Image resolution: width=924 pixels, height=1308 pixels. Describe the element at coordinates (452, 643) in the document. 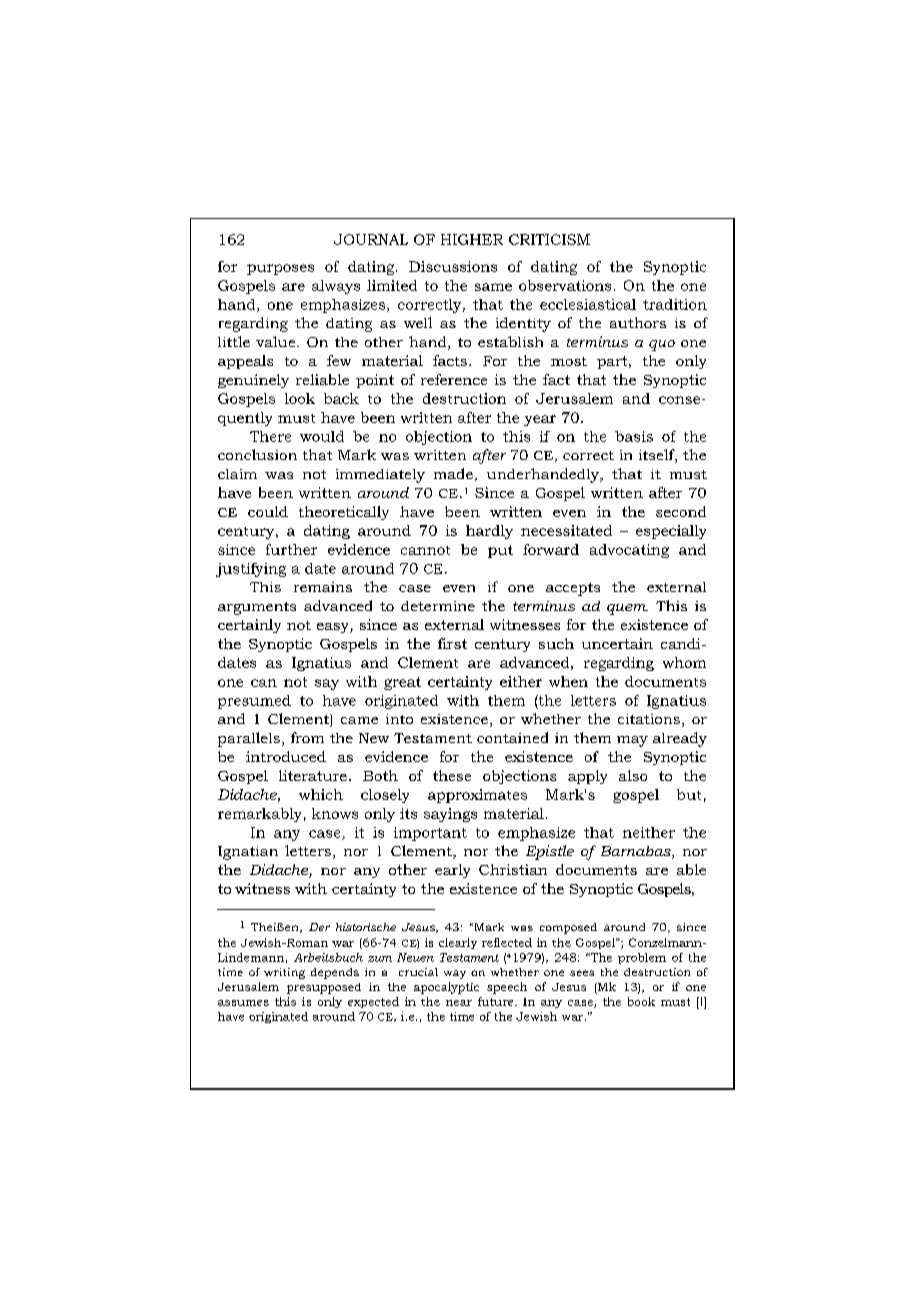

I see `first` at that location.
